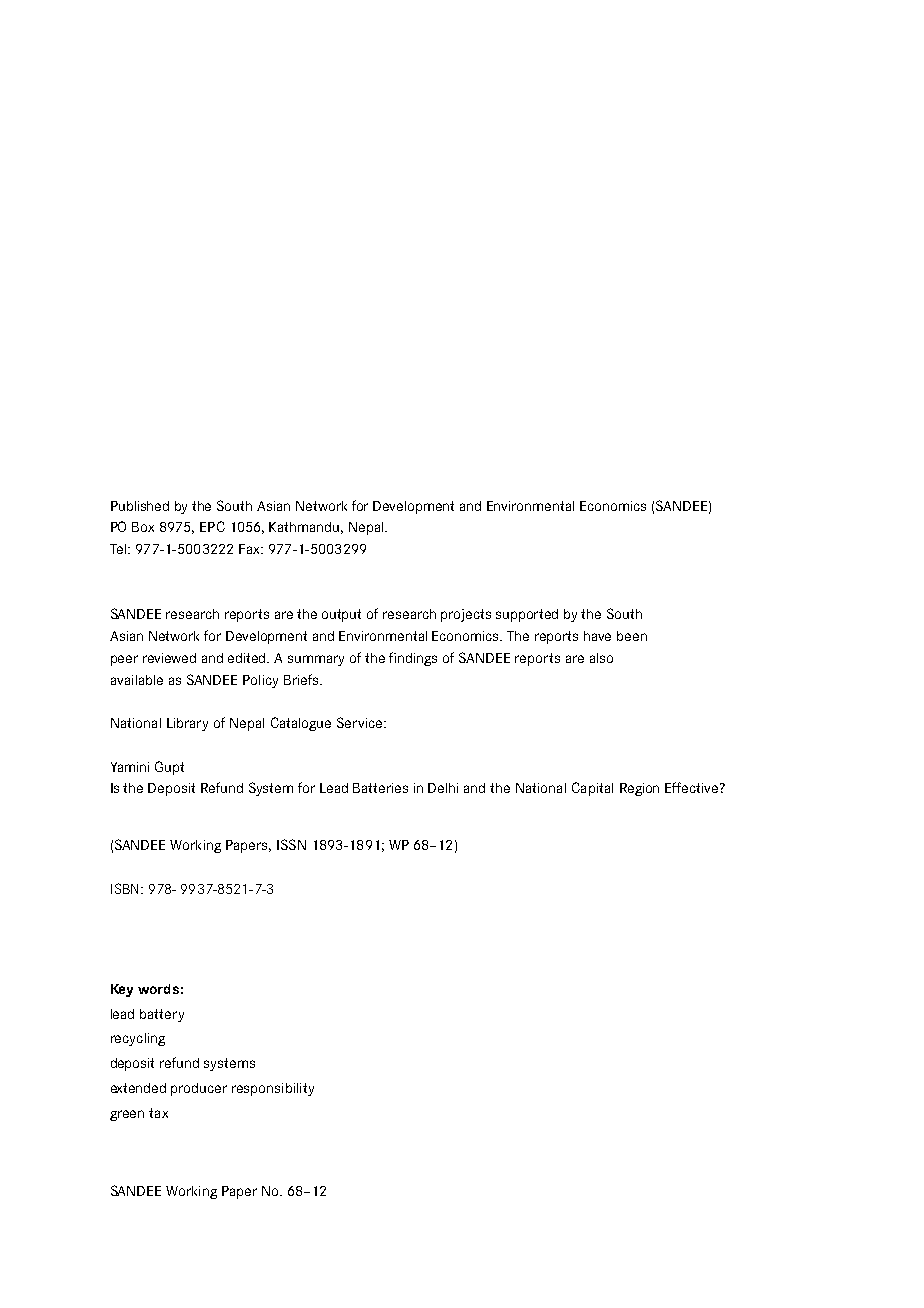 The width and height of the image is (924, 1308). What do you see at coordinates (273, 1089) in the image?
I see `responsibility` at bounding box center [273, 1089].
